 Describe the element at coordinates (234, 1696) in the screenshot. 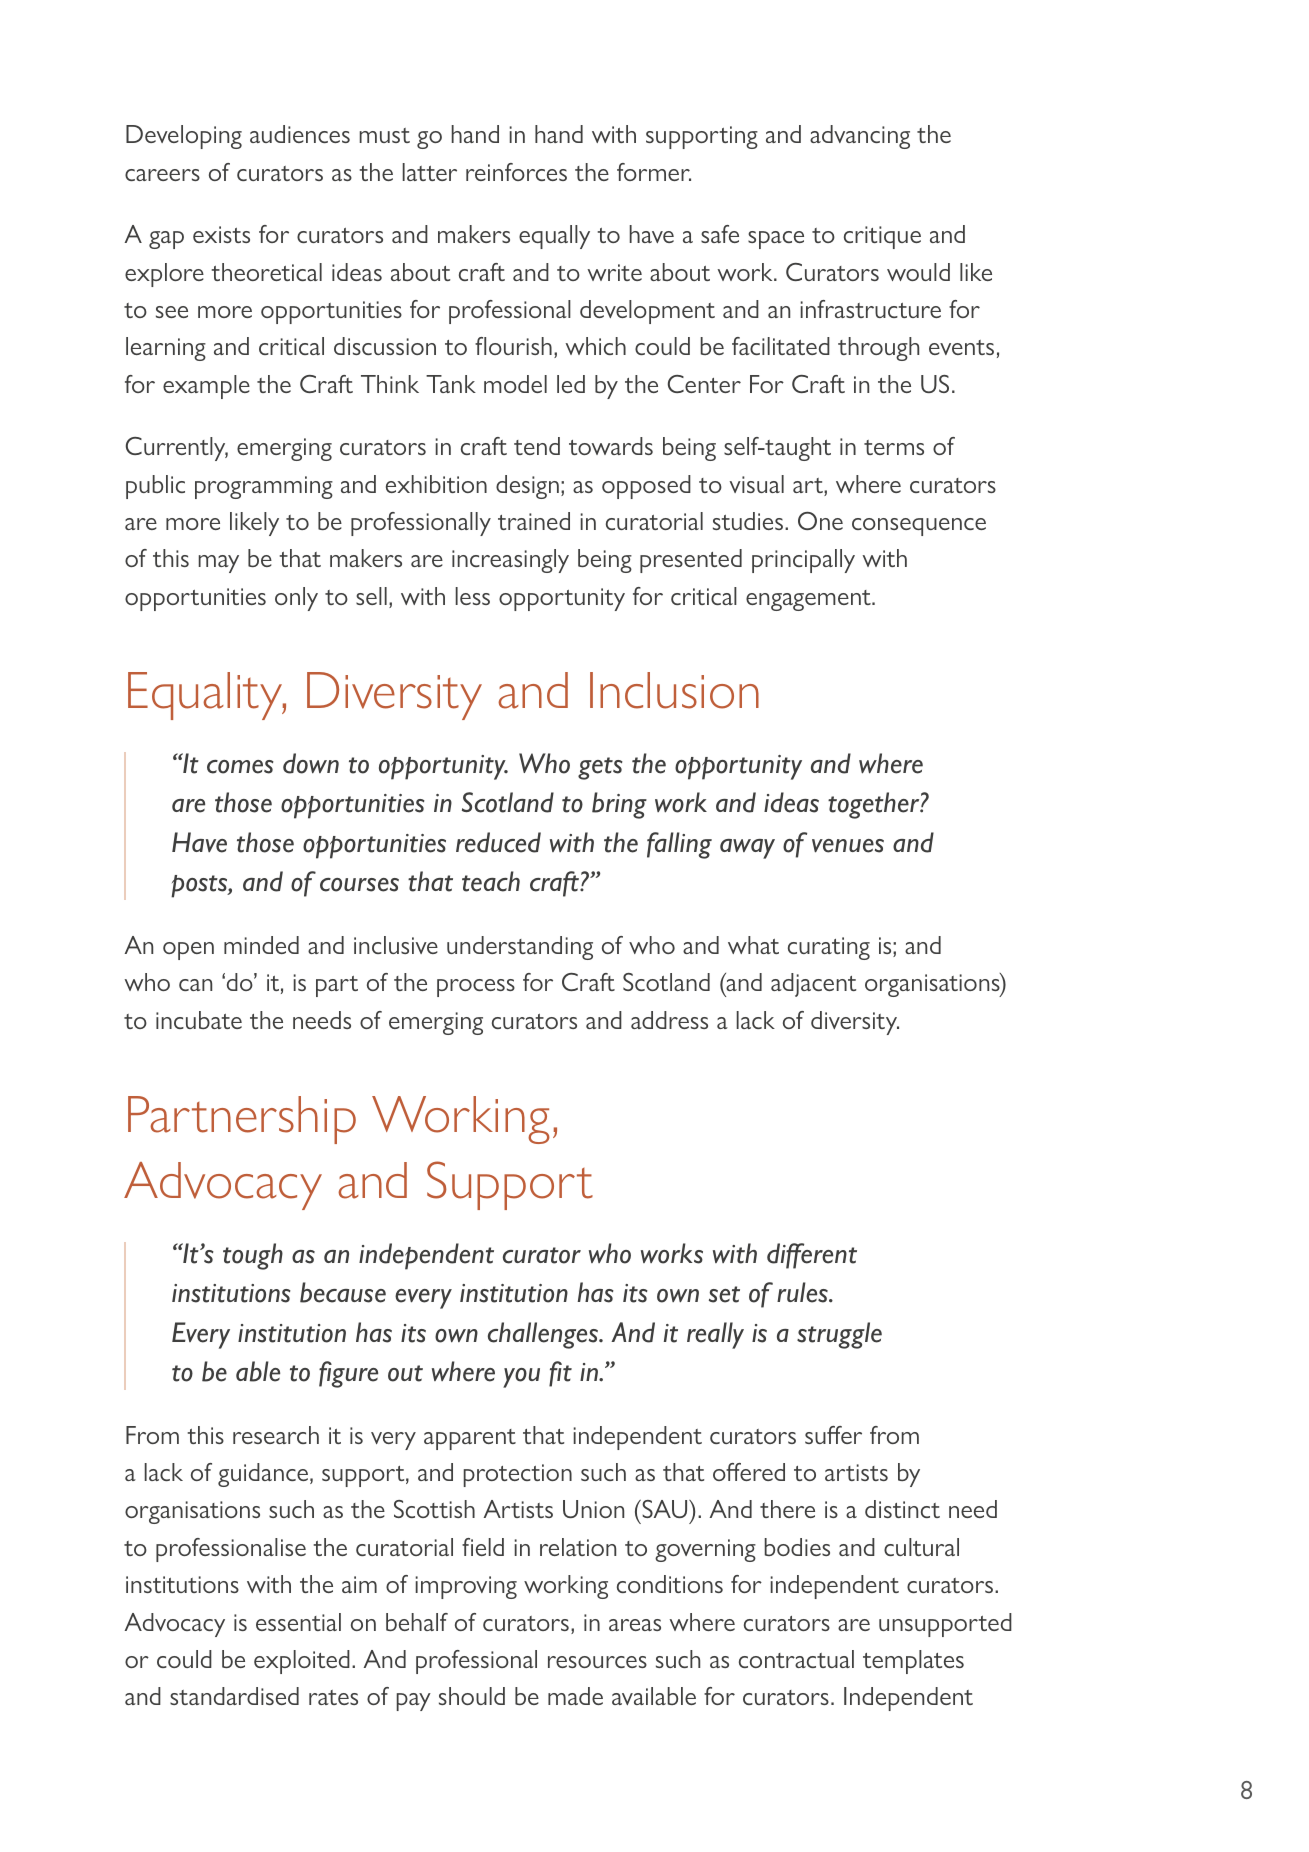

I see `standardised` at that location.
